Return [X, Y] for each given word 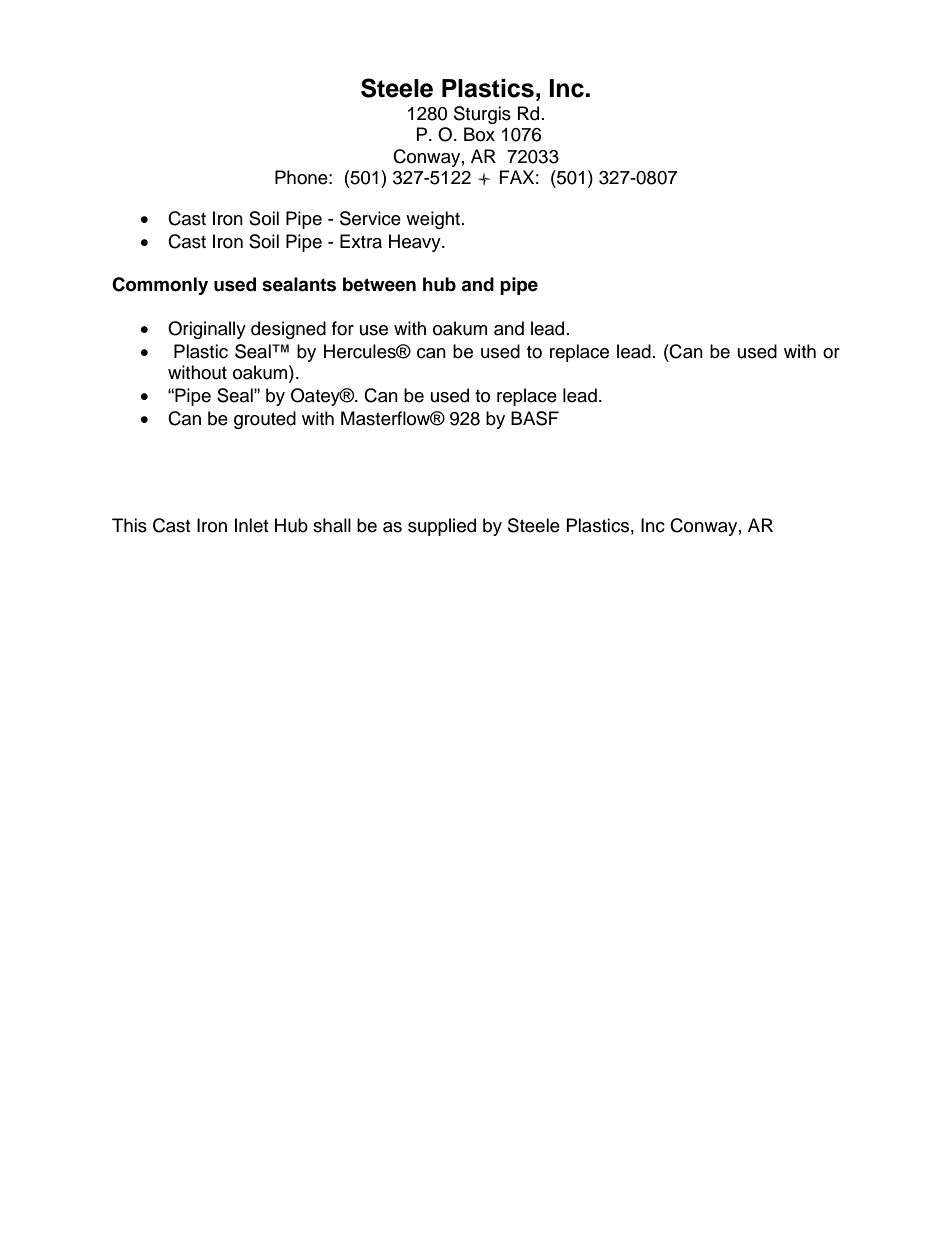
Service [370, 218]
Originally [207, 330]
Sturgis [482, 115]
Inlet [251, 525]
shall [332, 525]
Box [479, 134]
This [129, 525]
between [379, 284]
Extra [361, 241]
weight [434, 220]
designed [288, 330]
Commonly [160, 286]
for [343, 328]
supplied [442, 527]
